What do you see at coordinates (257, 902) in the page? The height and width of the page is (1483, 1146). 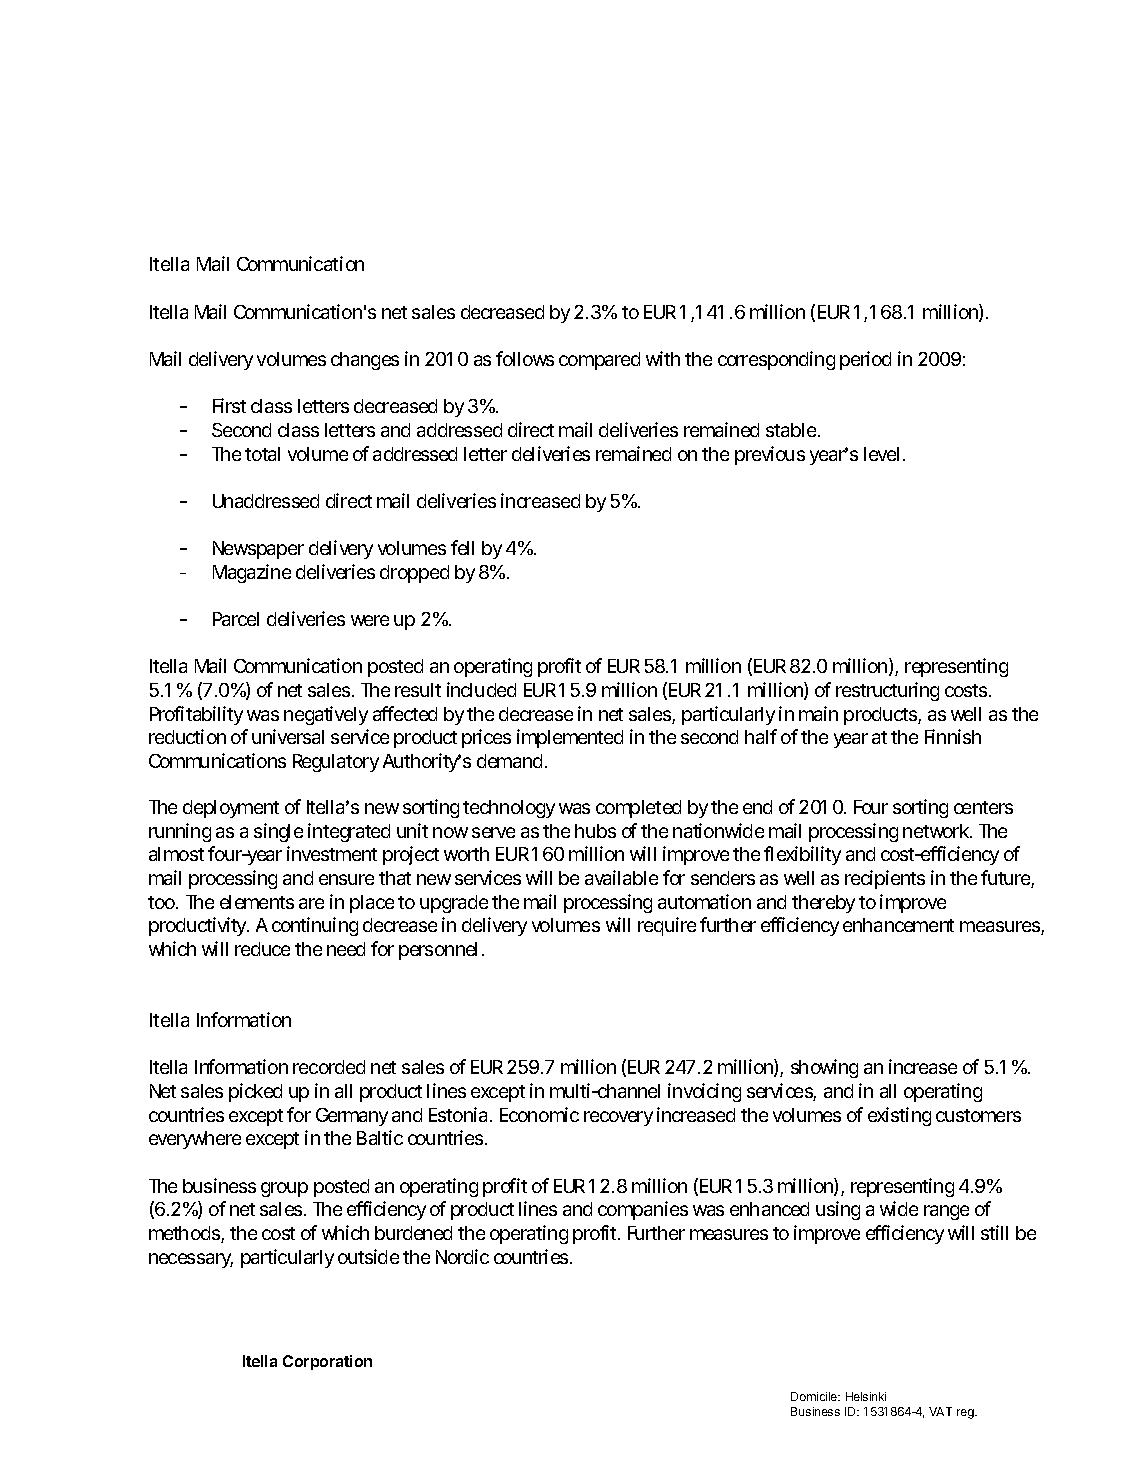 I see `elements` at bounding box center [257, 902].
